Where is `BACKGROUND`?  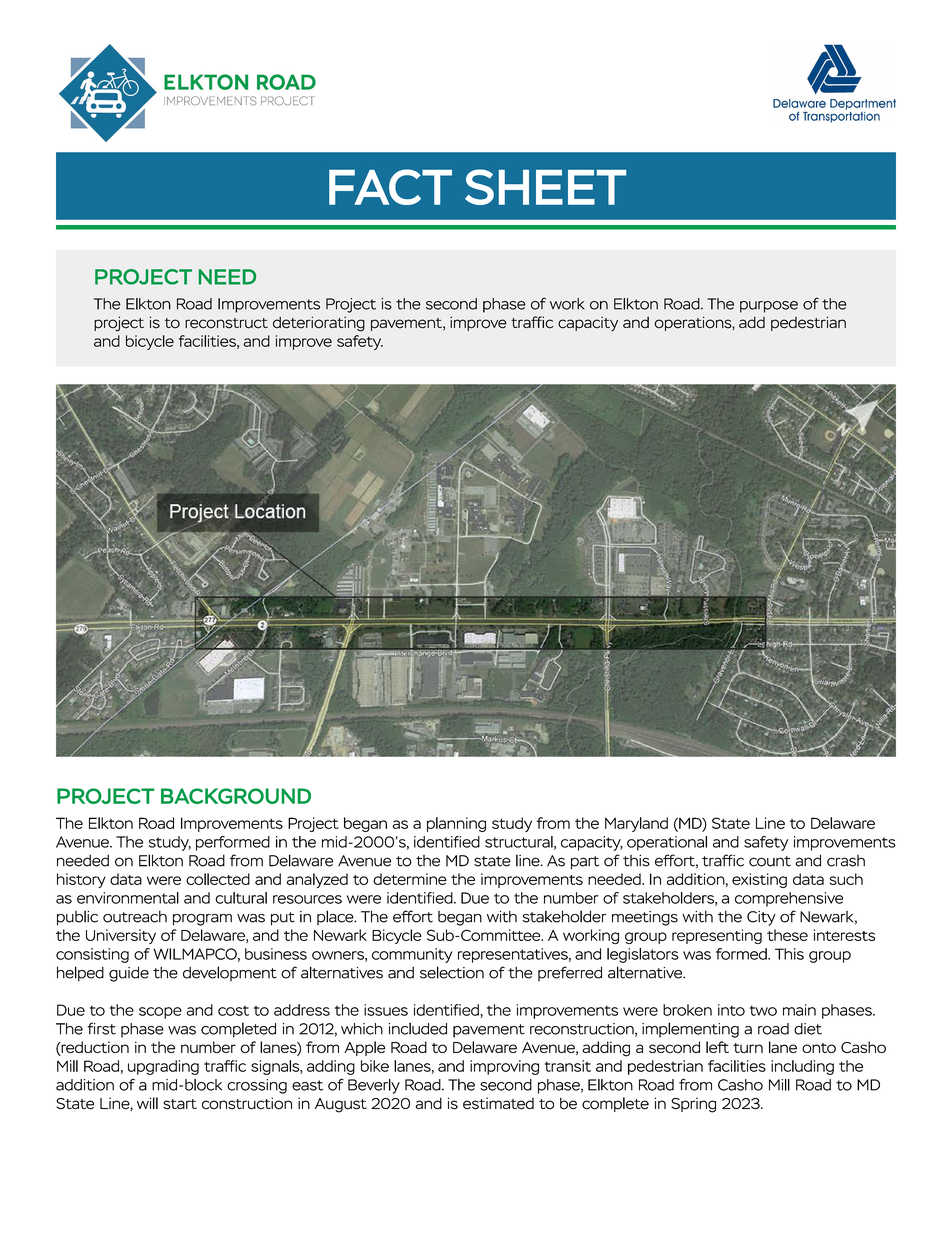
BACKGROUND is located at coordinates (236, 796).
